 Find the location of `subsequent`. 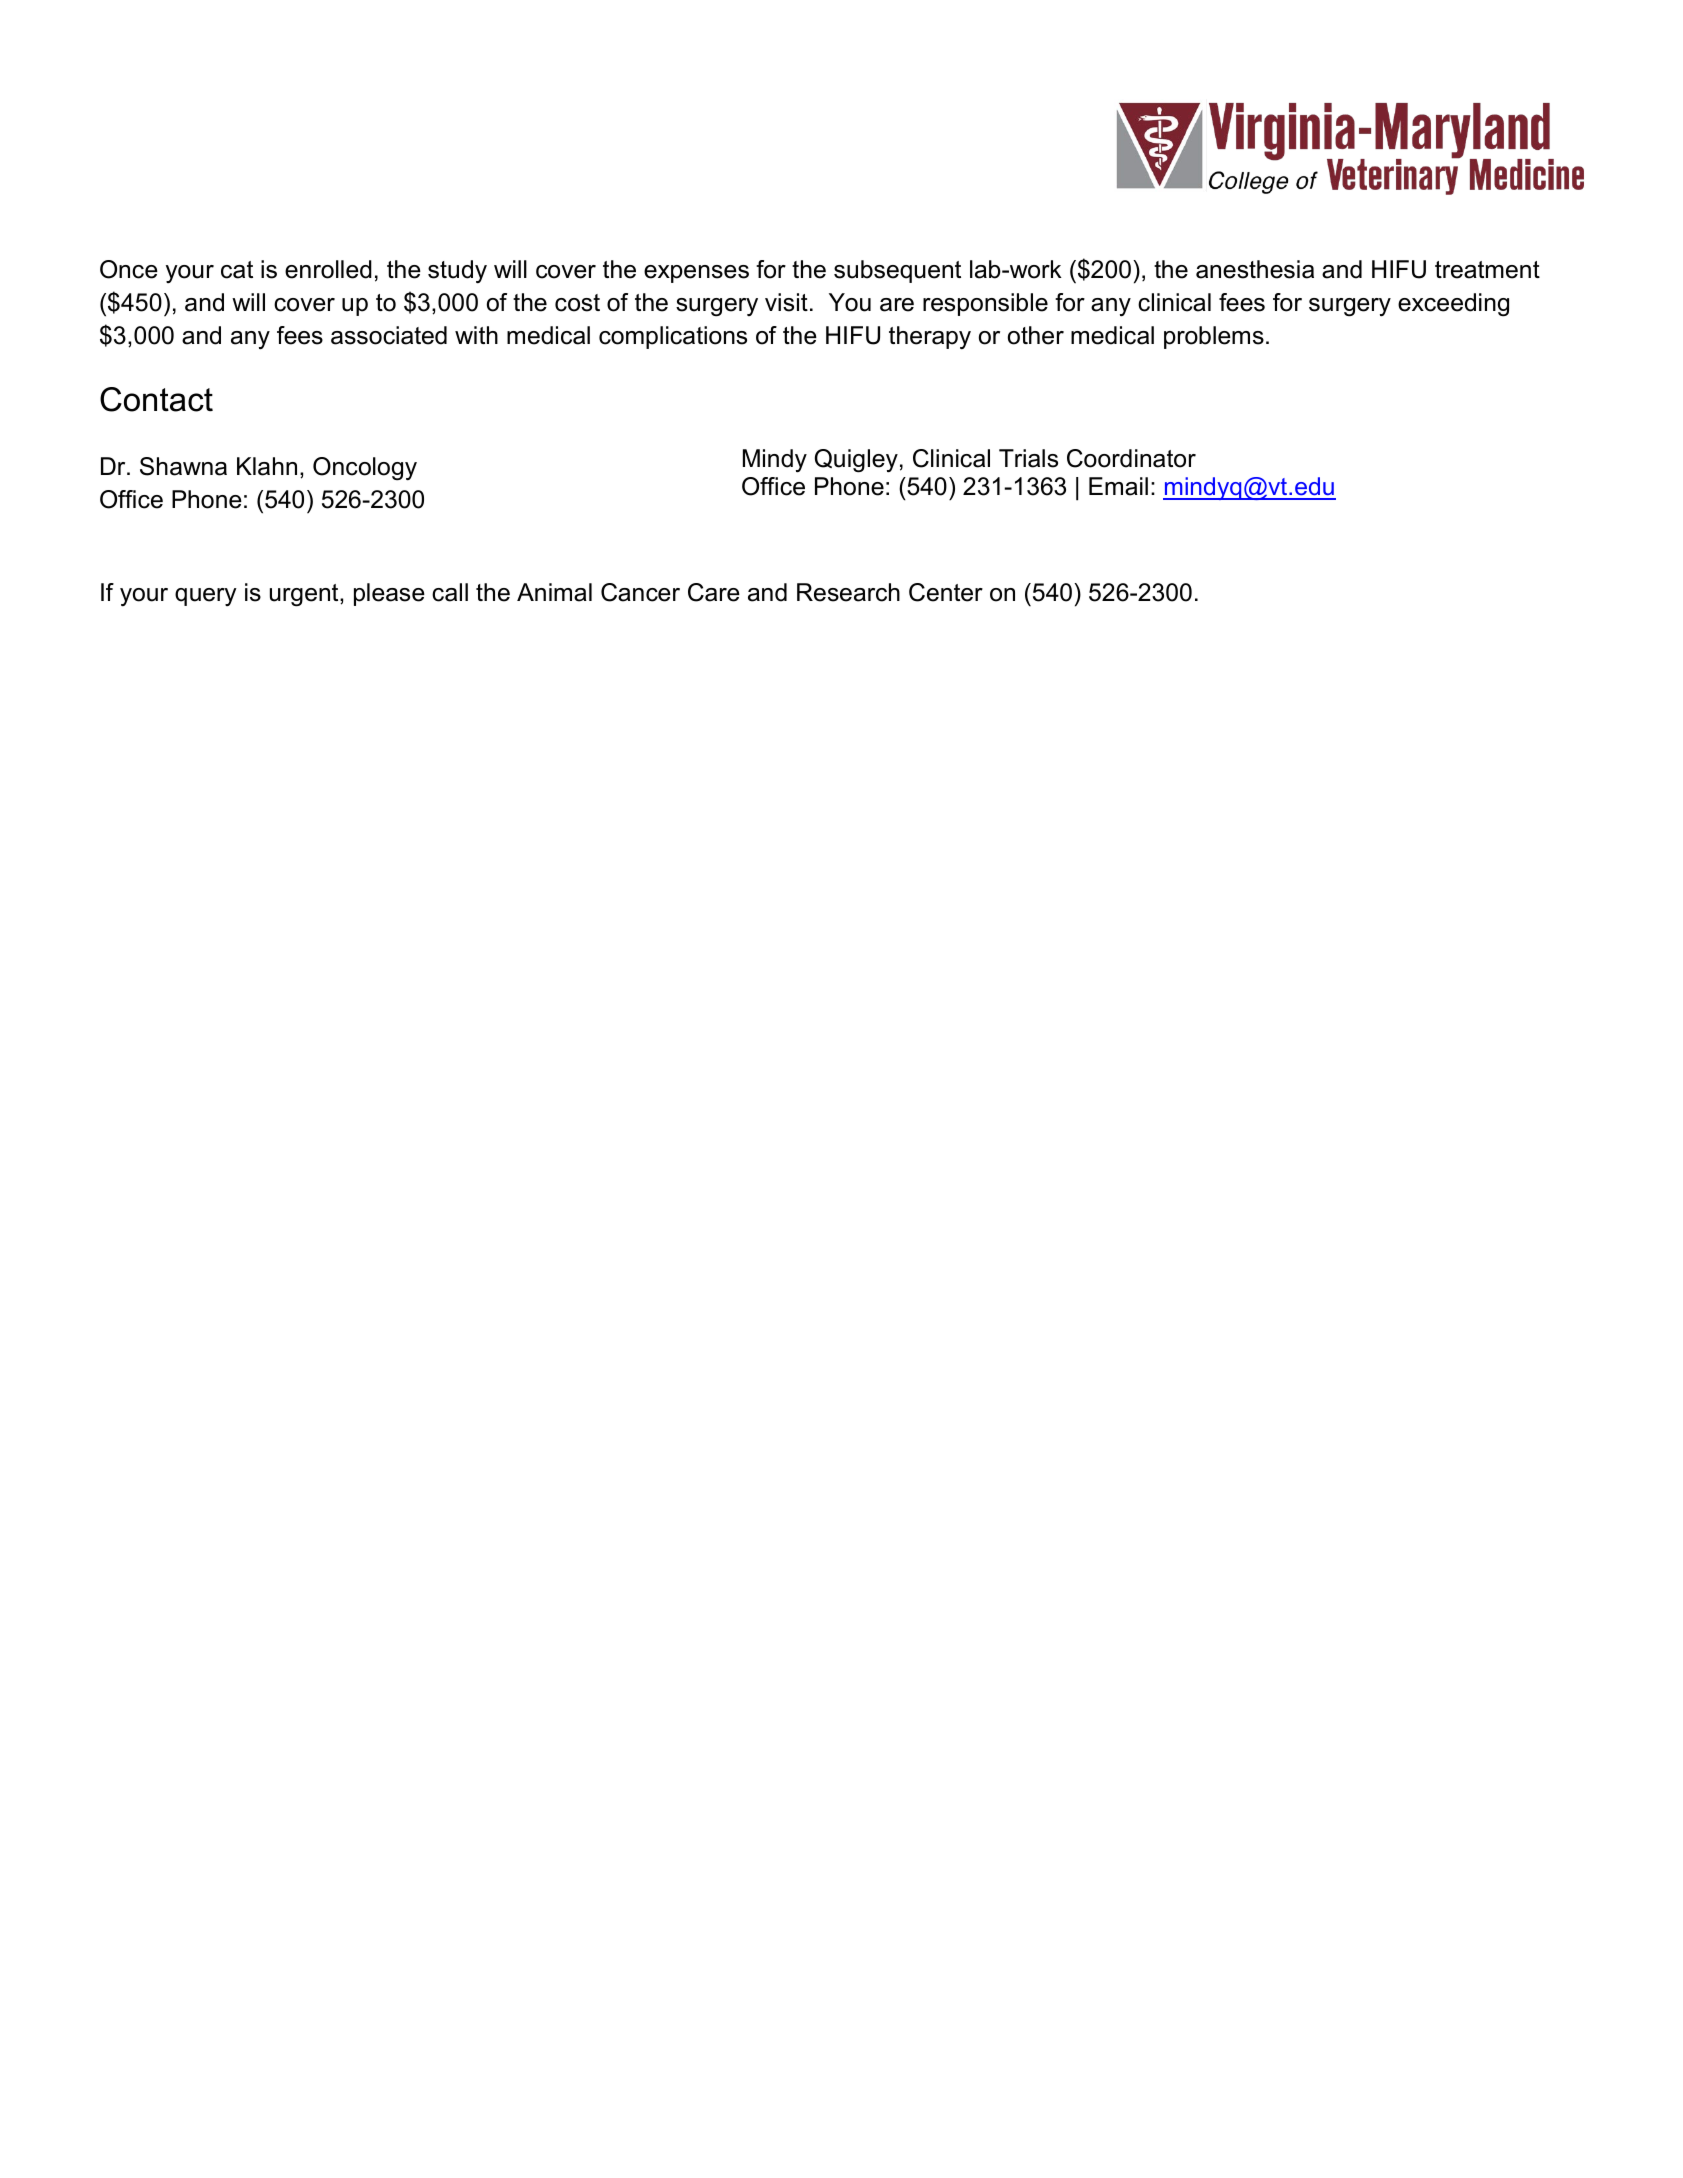

subsequent is located at coordinates (897, 271).
